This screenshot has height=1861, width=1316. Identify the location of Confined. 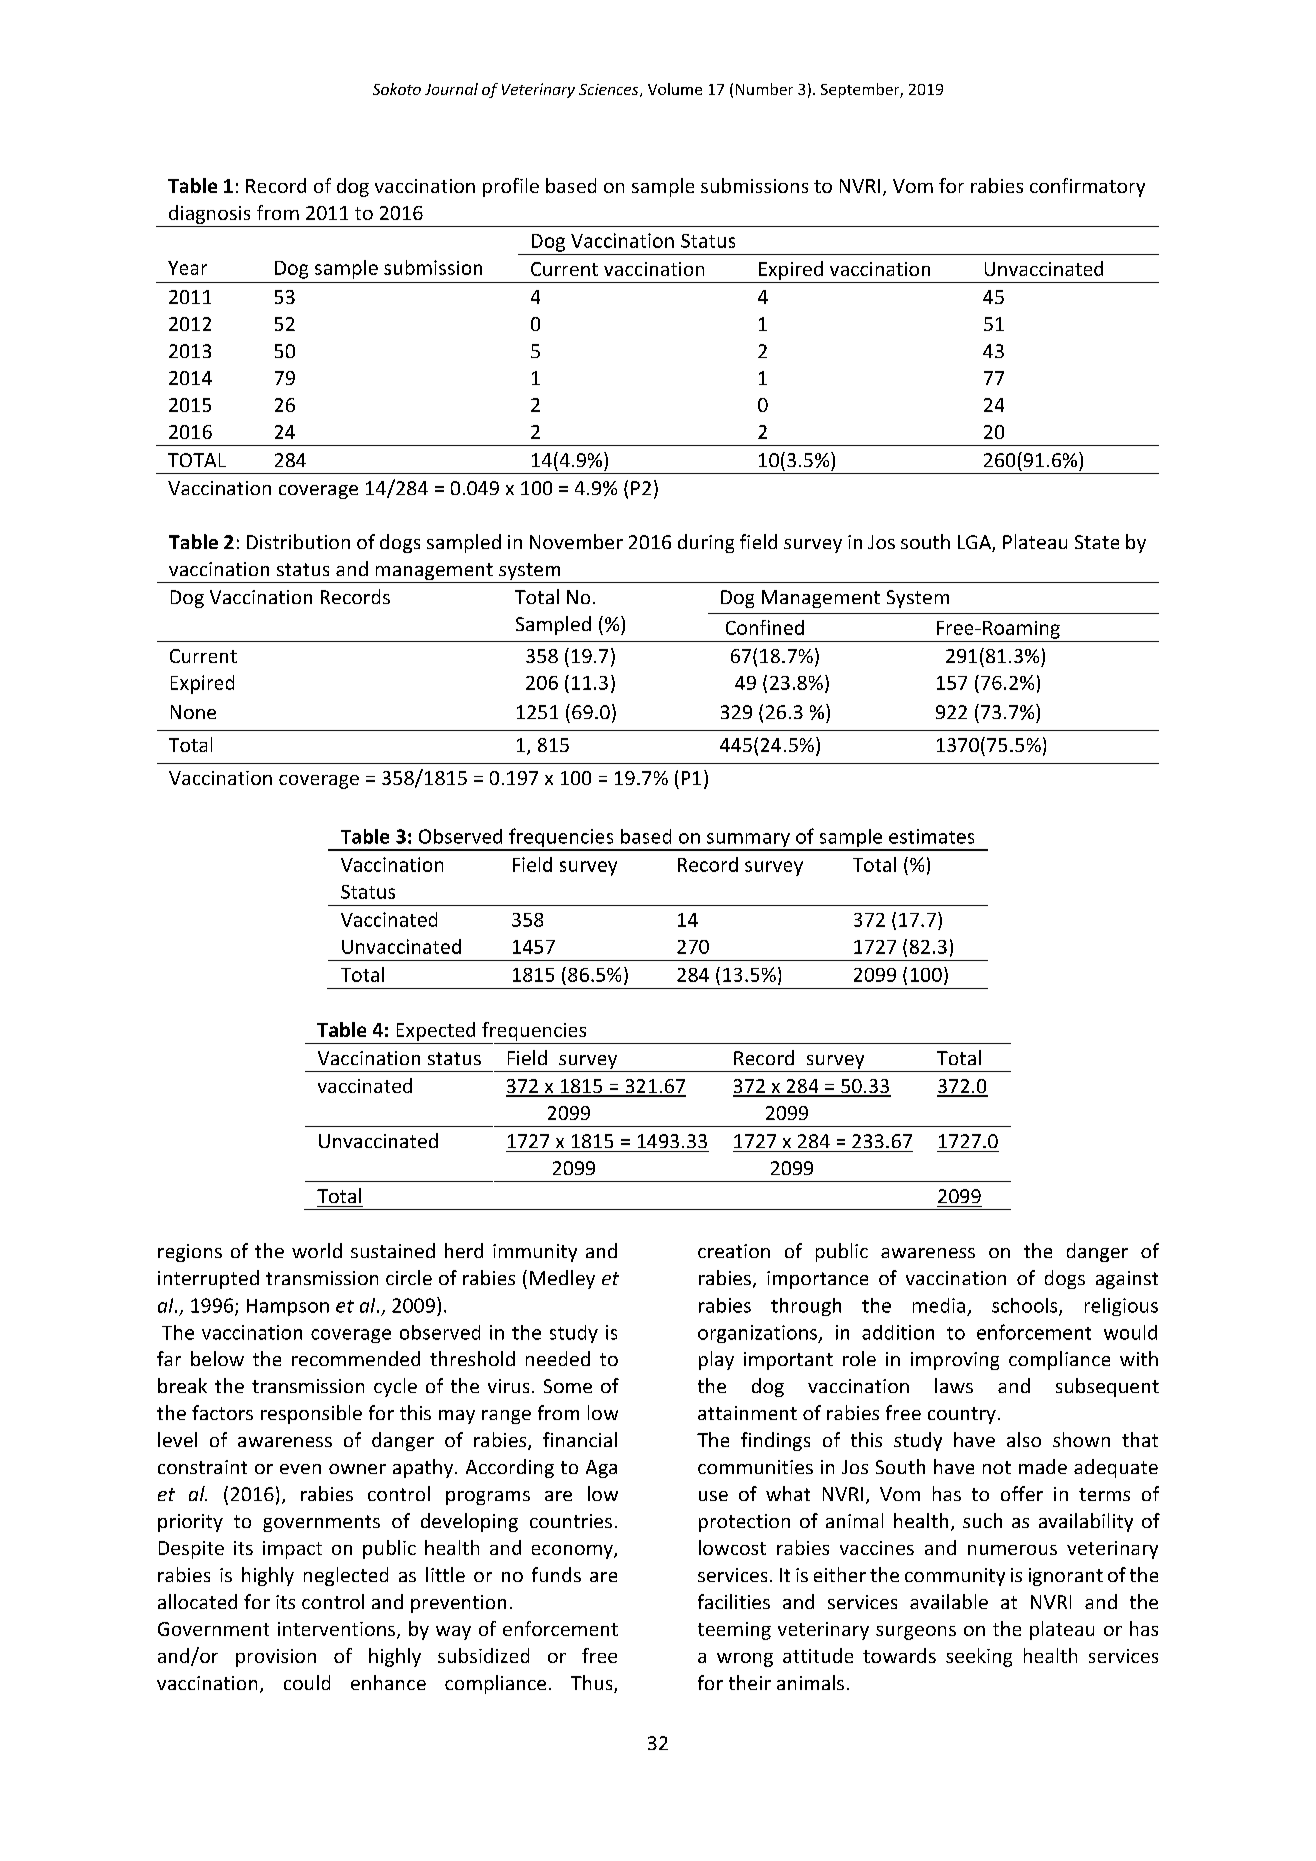
(765, 627).
